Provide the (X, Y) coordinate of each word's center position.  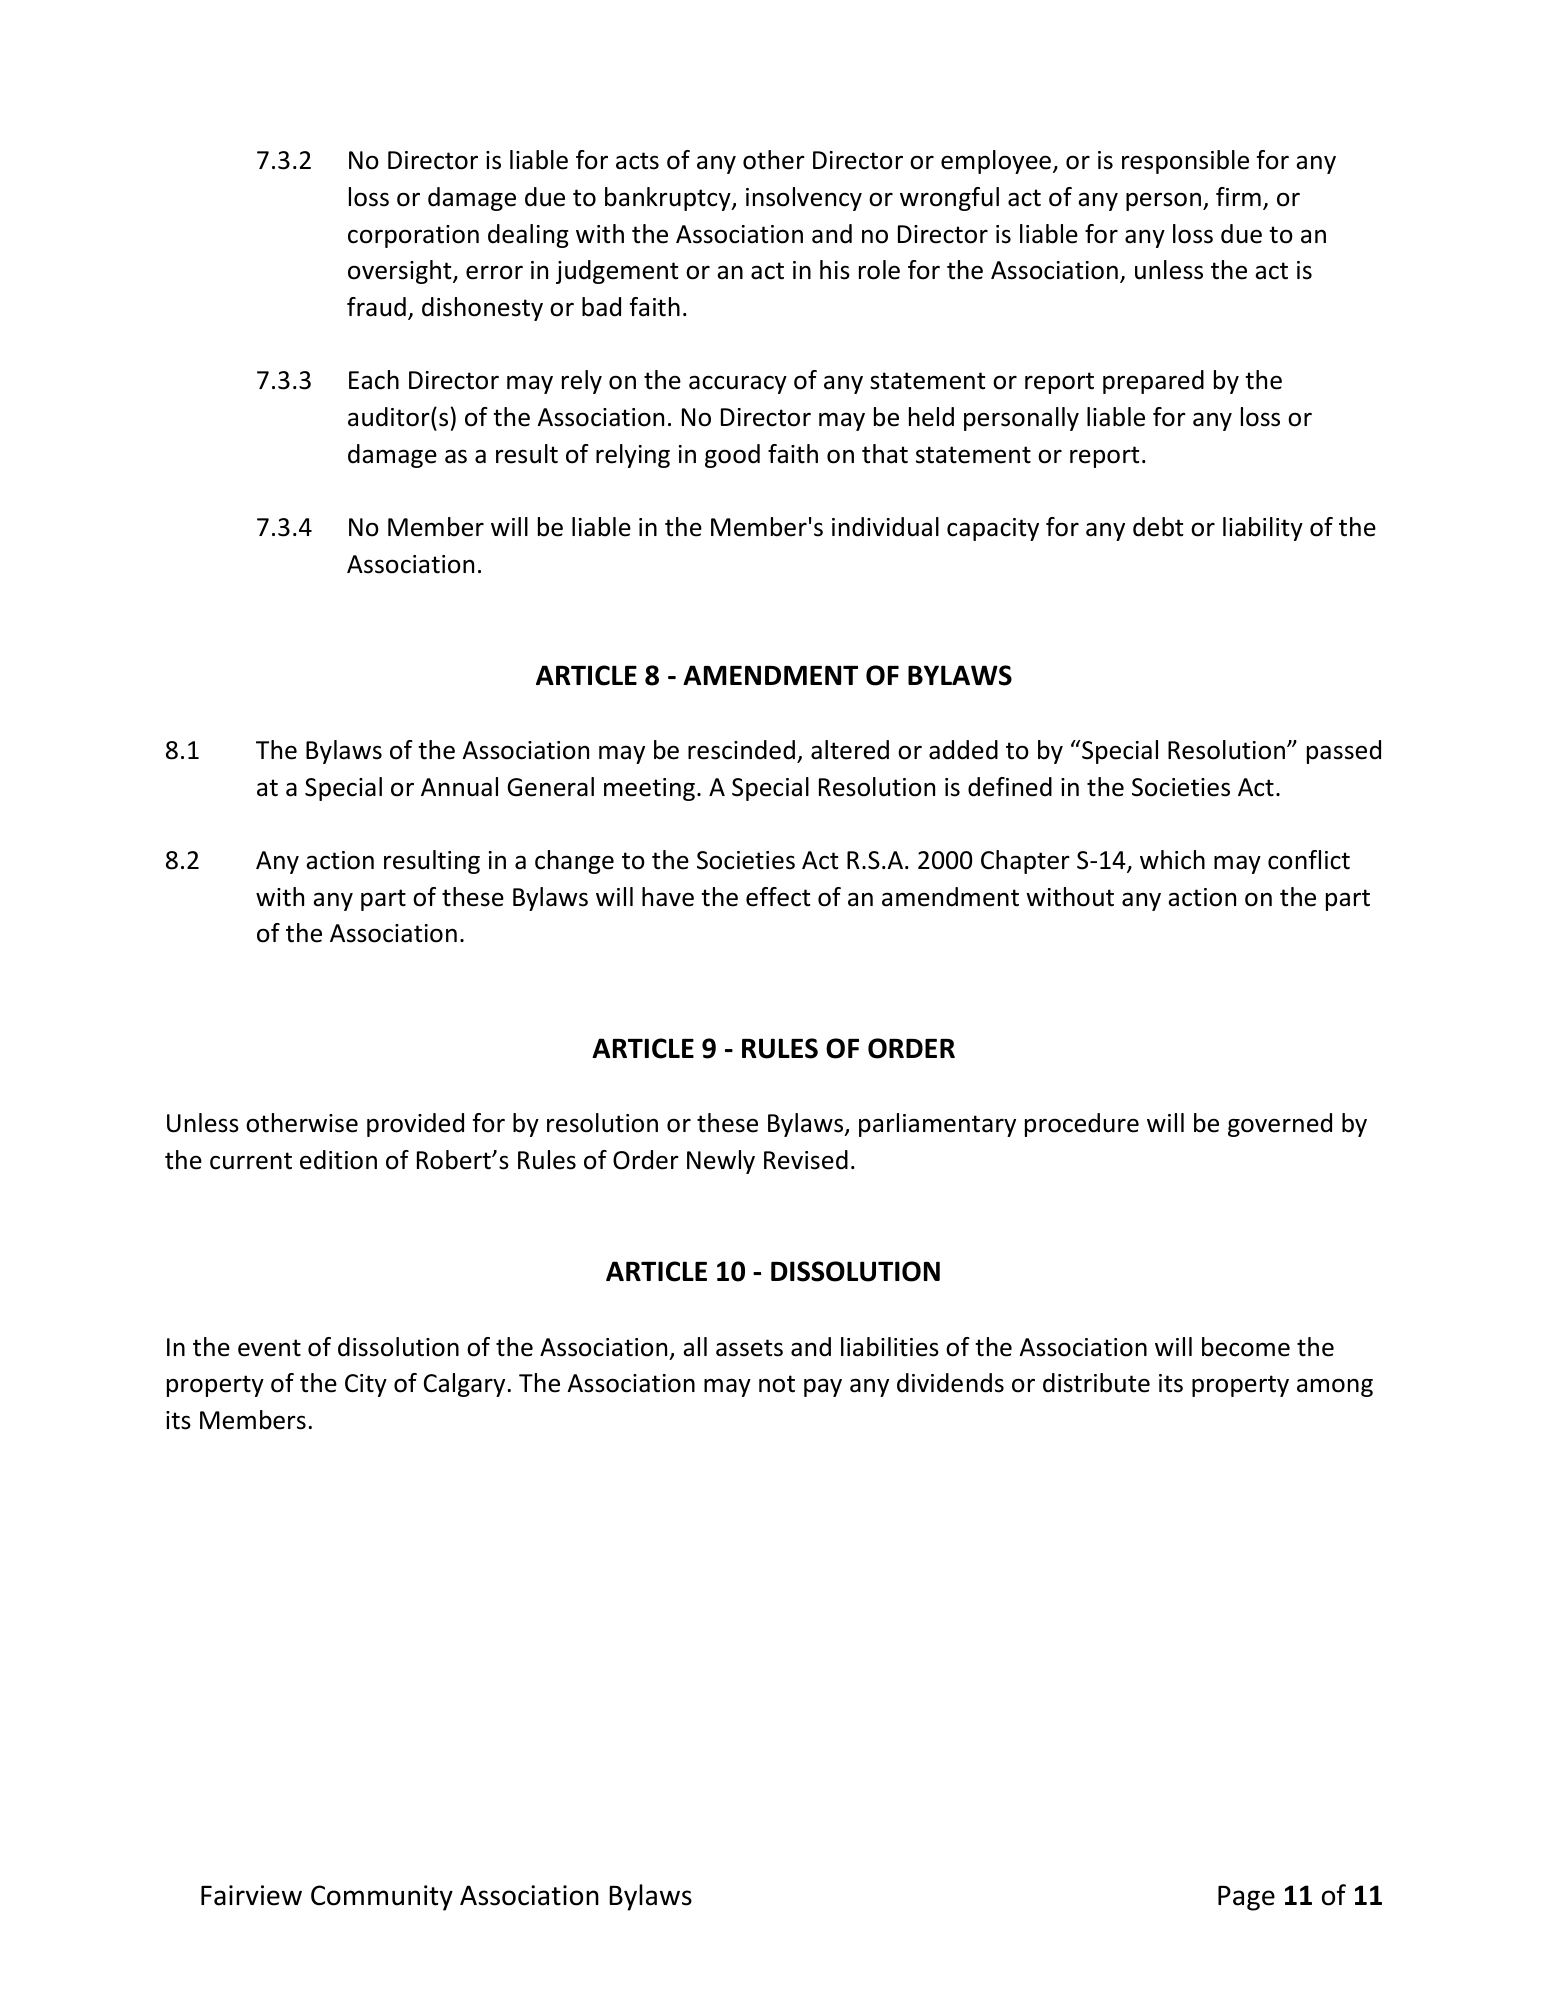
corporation (413, 236)
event (269, 1348)
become (1246, 1347)
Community (382, 1898)
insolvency (804, 199)
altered (850, 750)
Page (1246, 1898)
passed (1344, 752)
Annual (459, 787)
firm (1238, 196)
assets (749, 1348)
